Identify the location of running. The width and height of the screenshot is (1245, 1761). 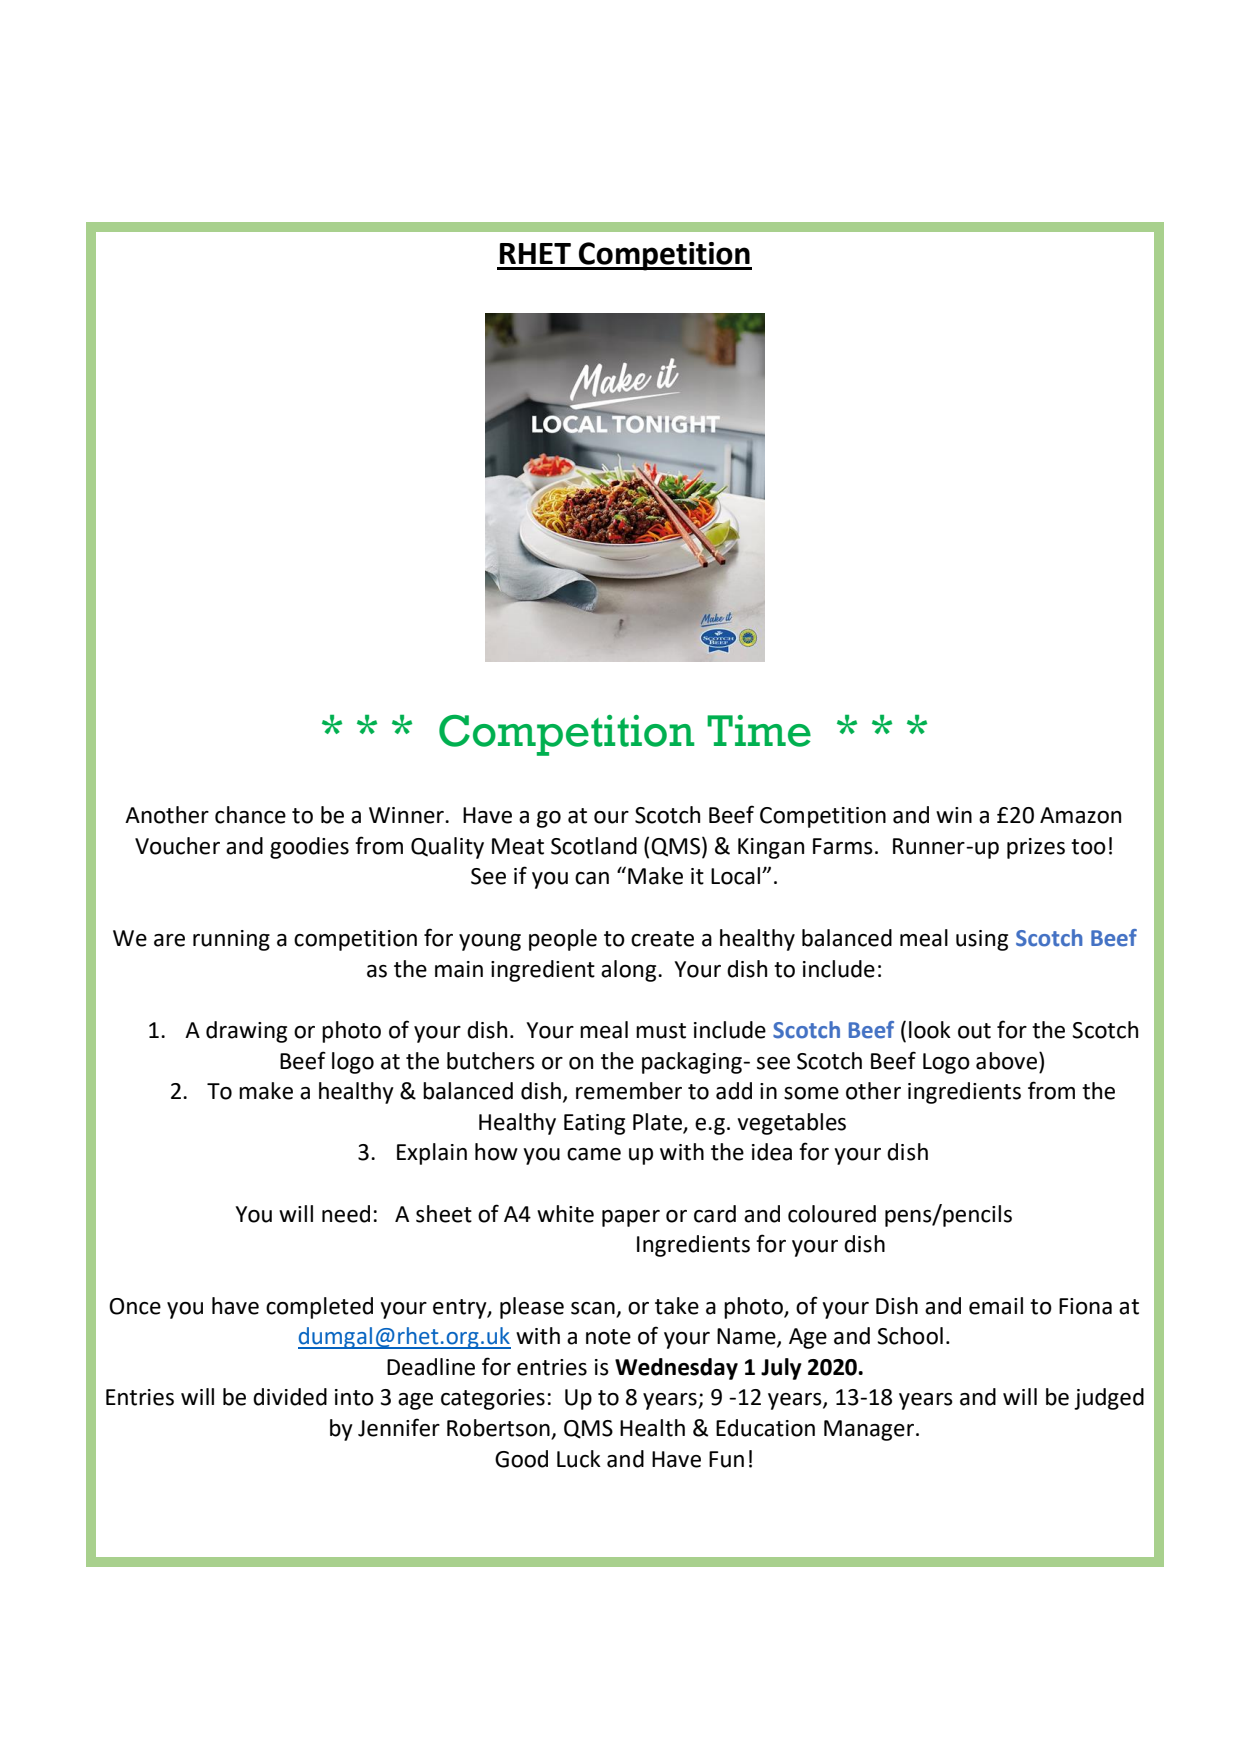
(231, 940).
